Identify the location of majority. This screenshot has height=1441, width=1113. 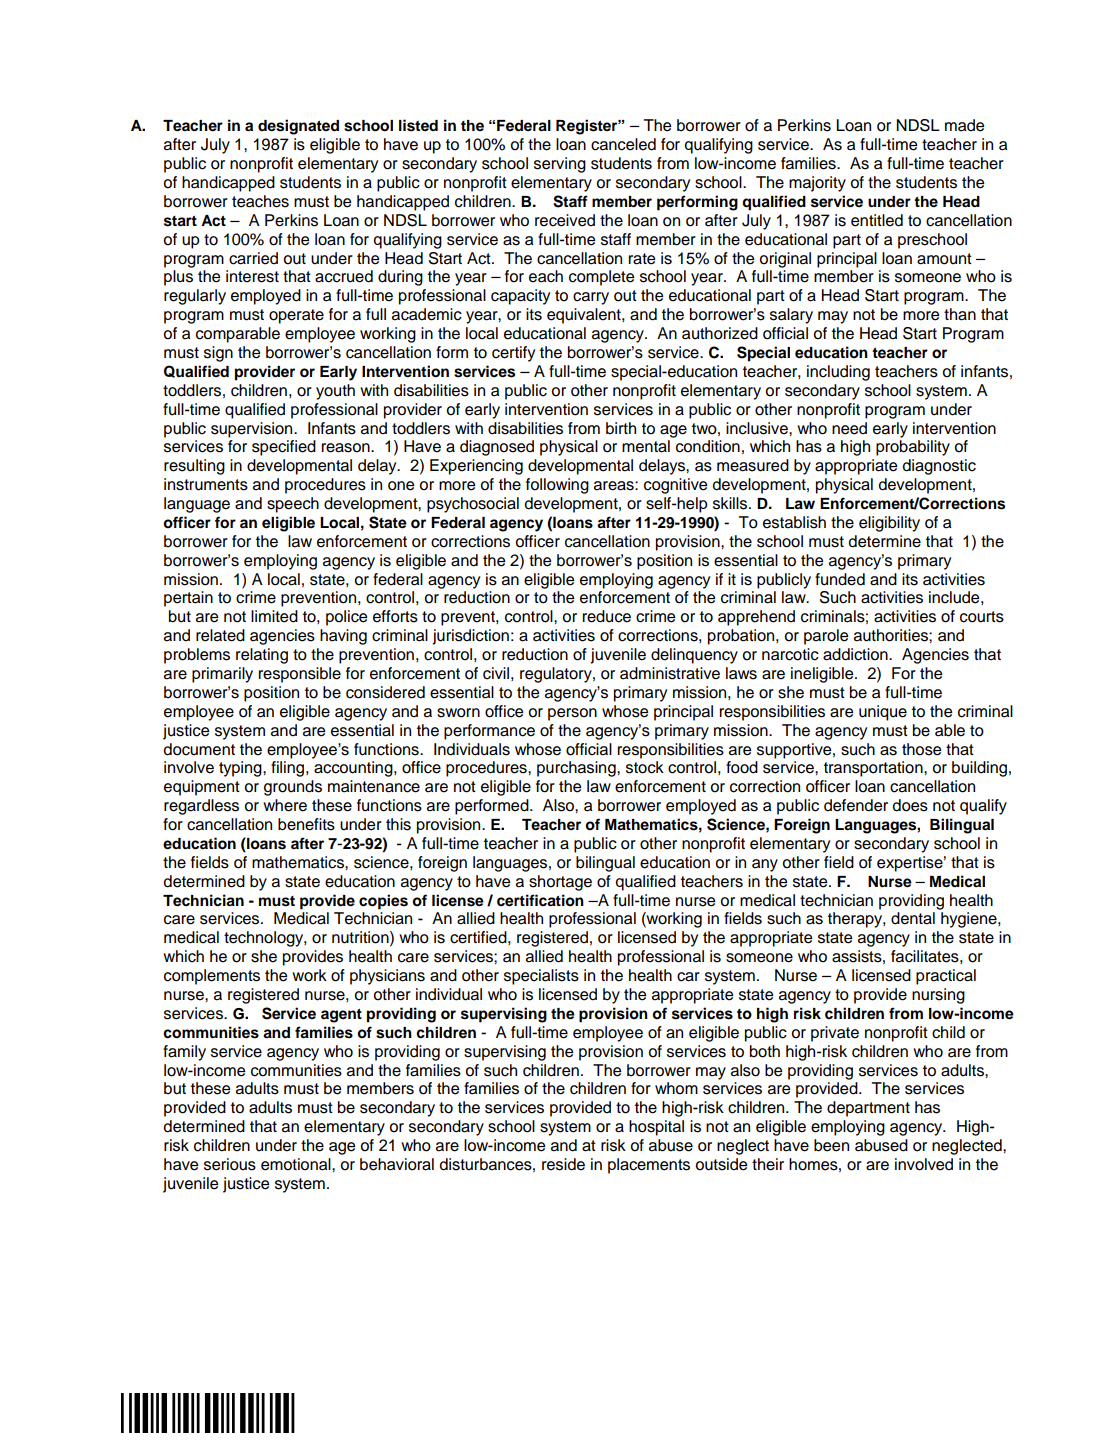
(817, 184).
